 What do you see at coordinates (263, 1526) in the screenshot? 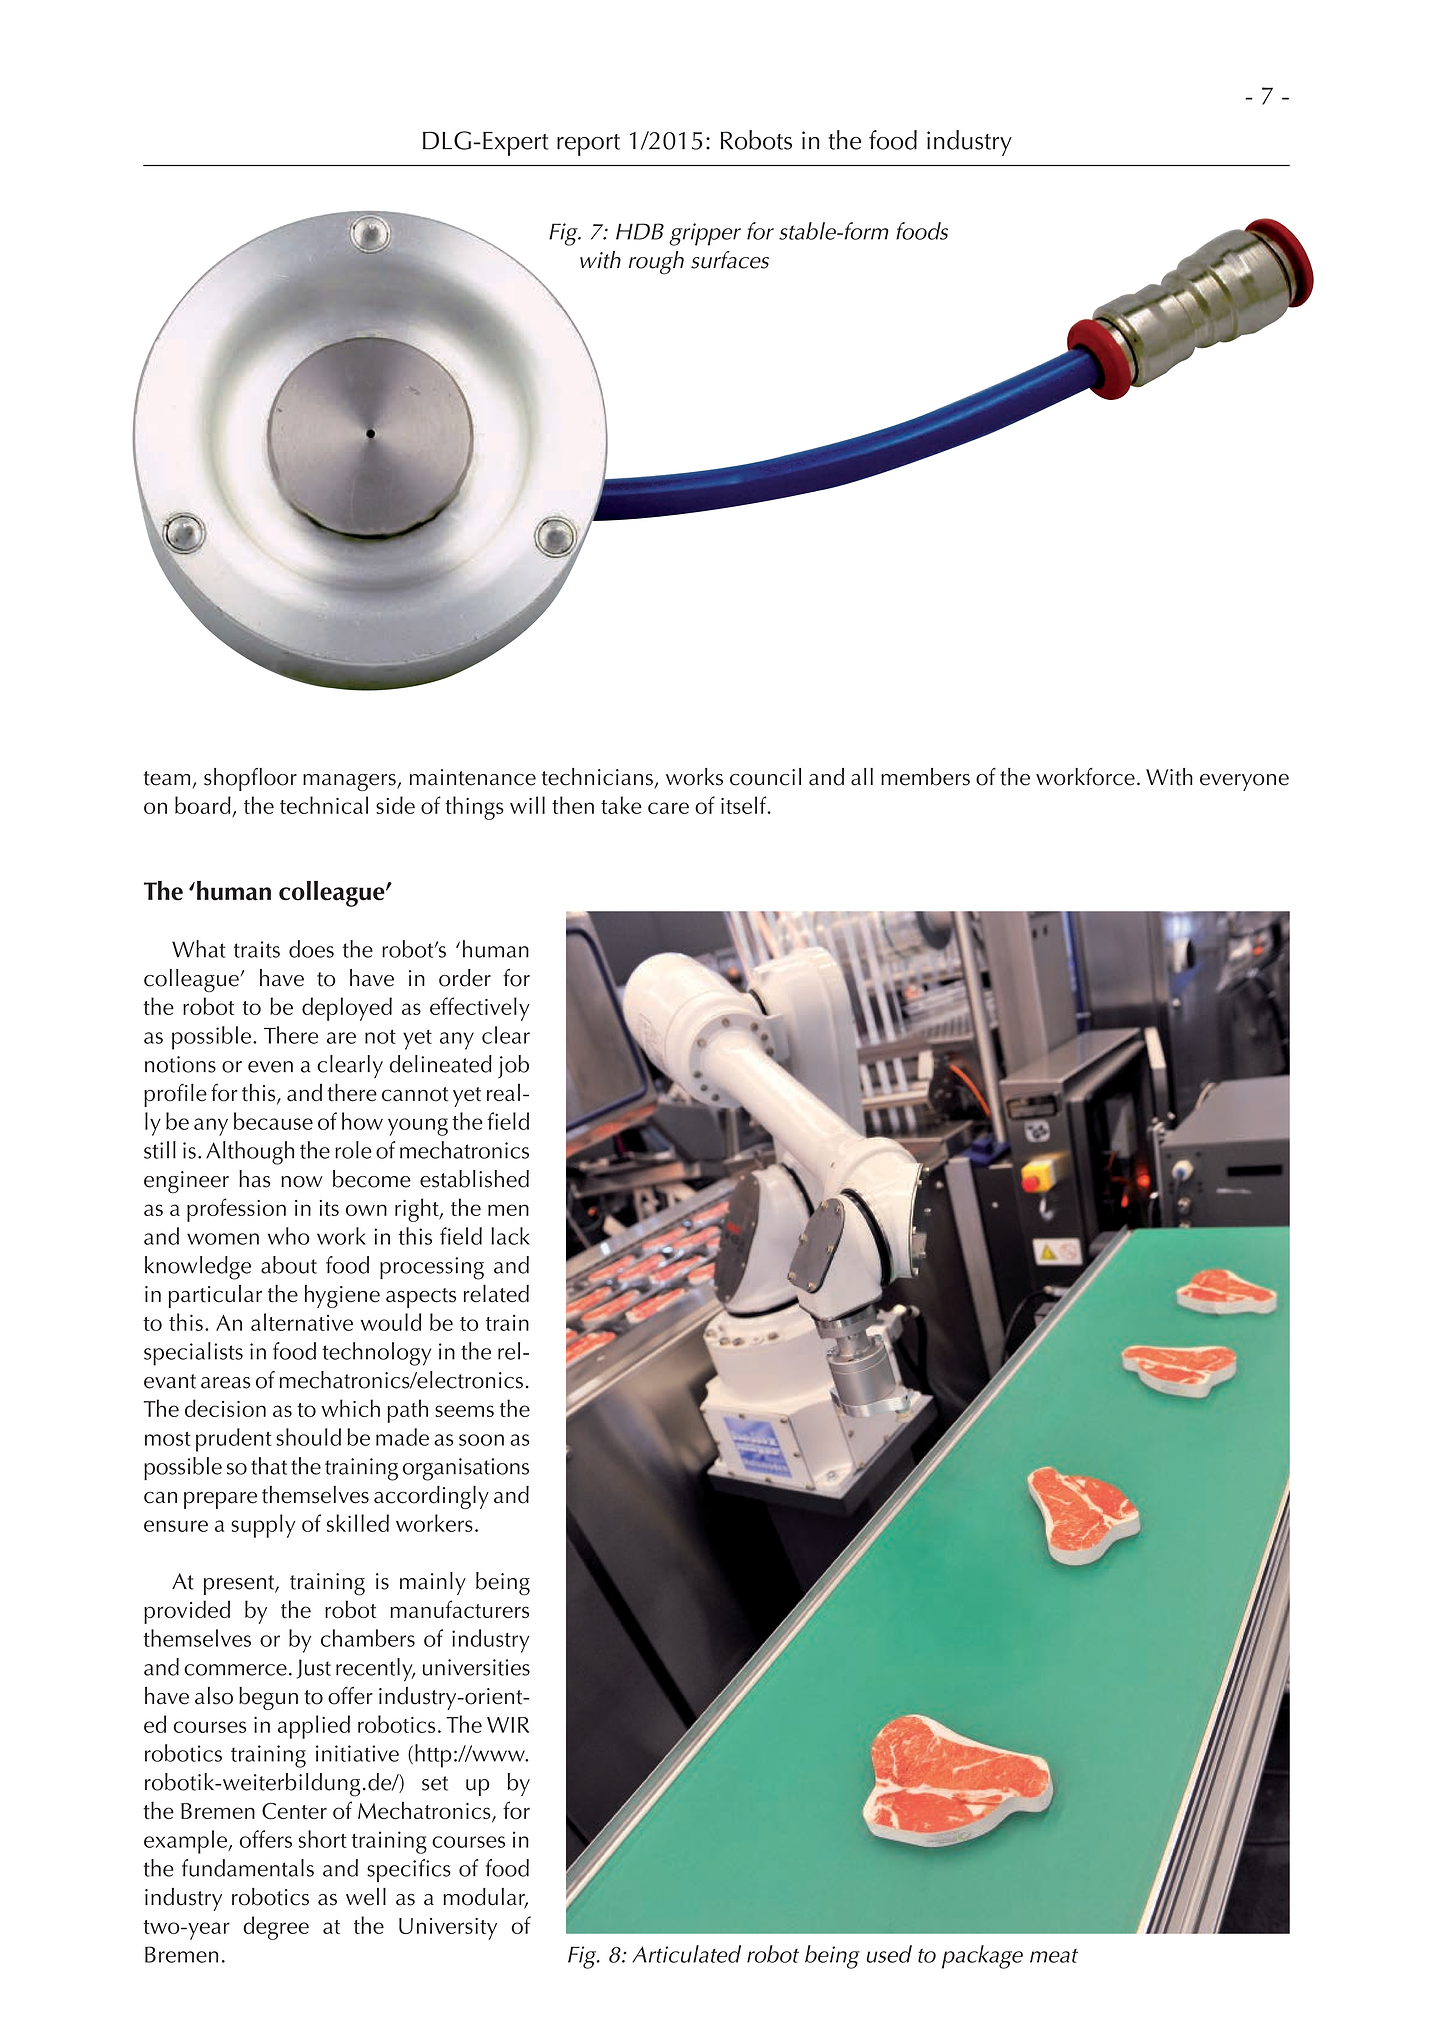
I see `supply` at bounding box center [263, 1526].
